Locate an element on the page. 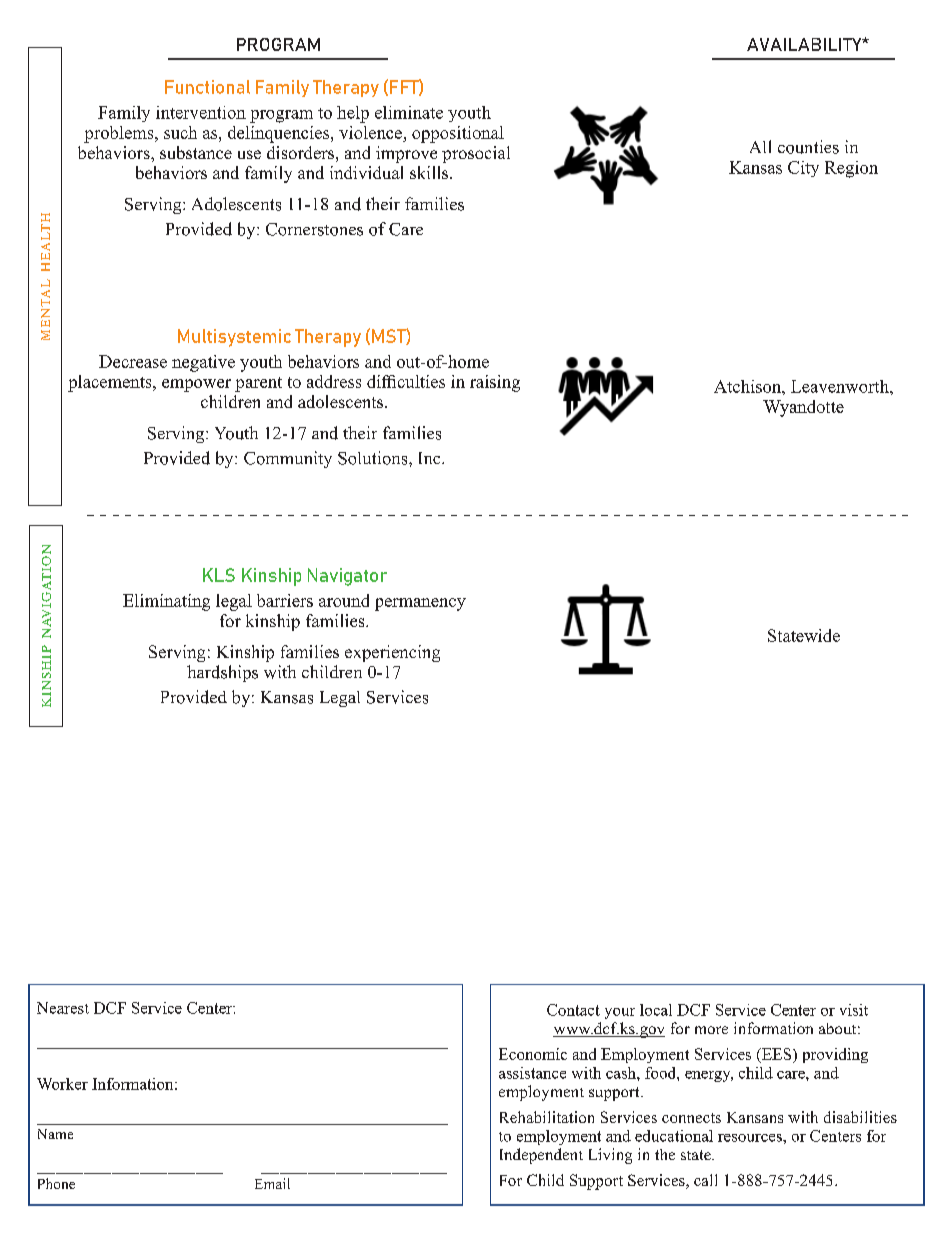  Independent is located at coordinates (541, 1156).
